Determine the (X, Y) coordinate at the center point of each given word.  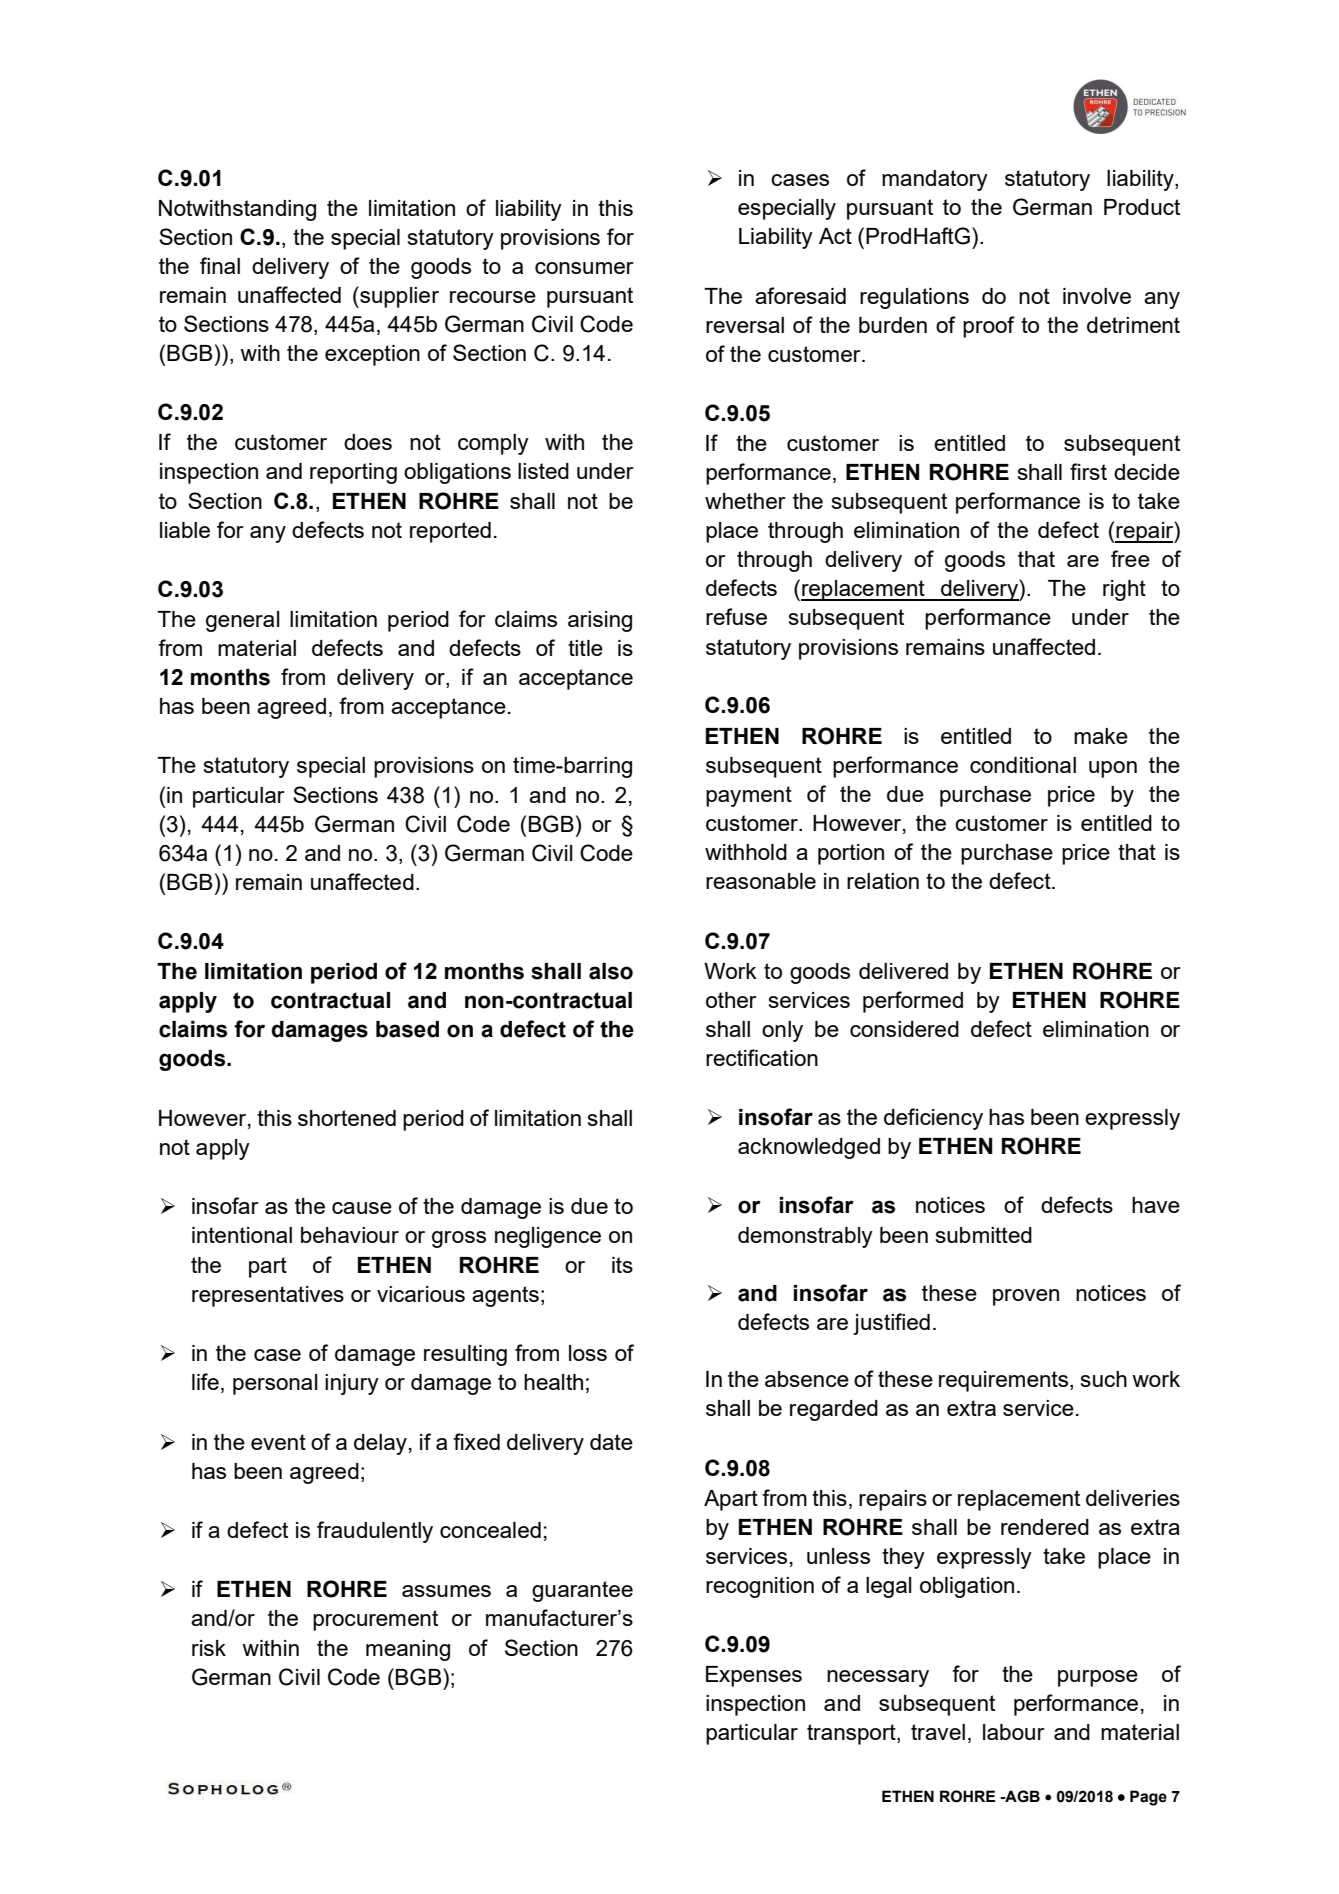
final (220, 265)
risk (209, 1648)
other (731, 1000)
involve (1097, 296)
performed (913, 1002)
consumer (584, 268)
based (407, 1029)
